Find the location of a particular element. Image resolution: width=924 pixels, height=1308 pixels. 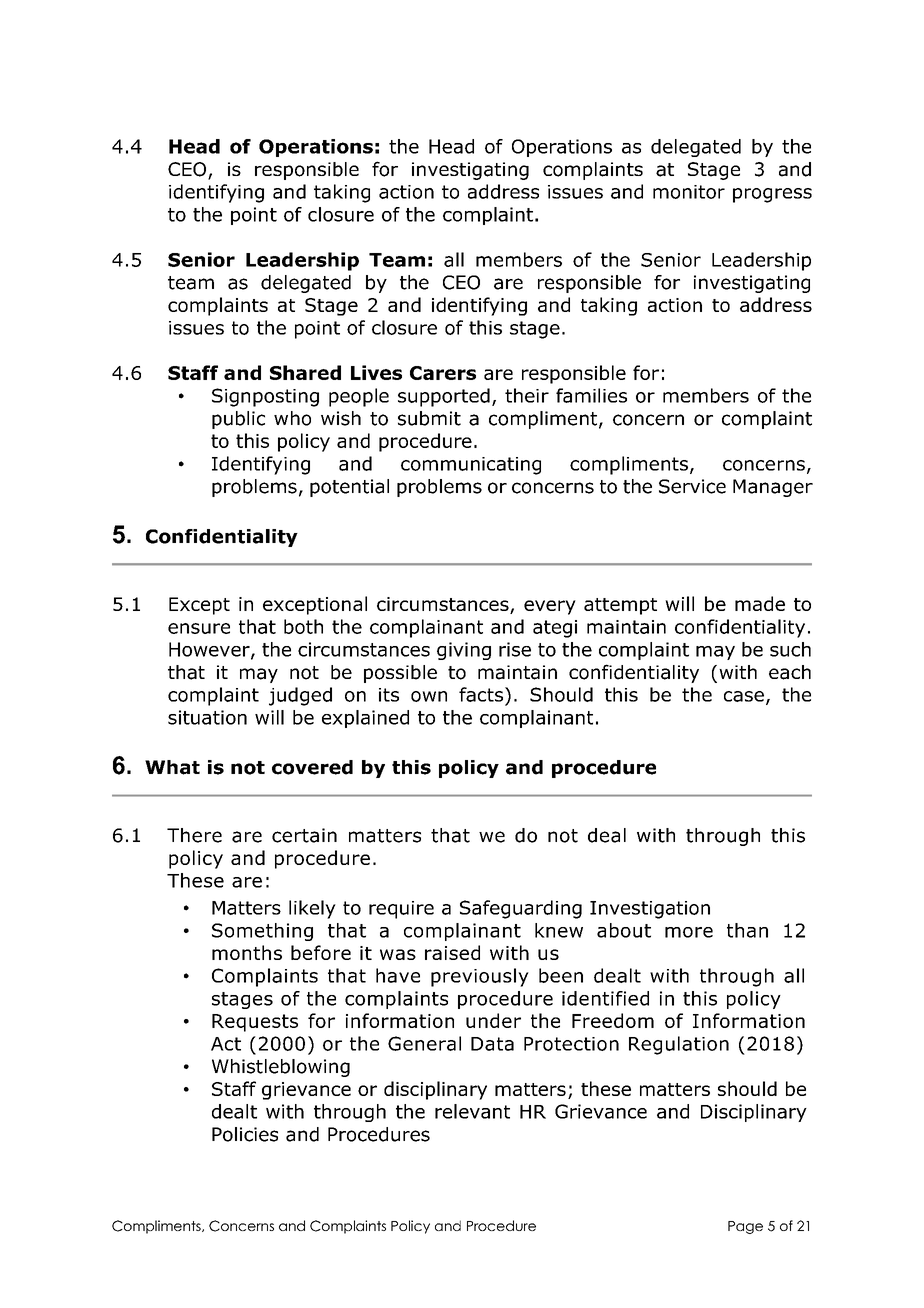

Service is located at coordinates (692, 486).
